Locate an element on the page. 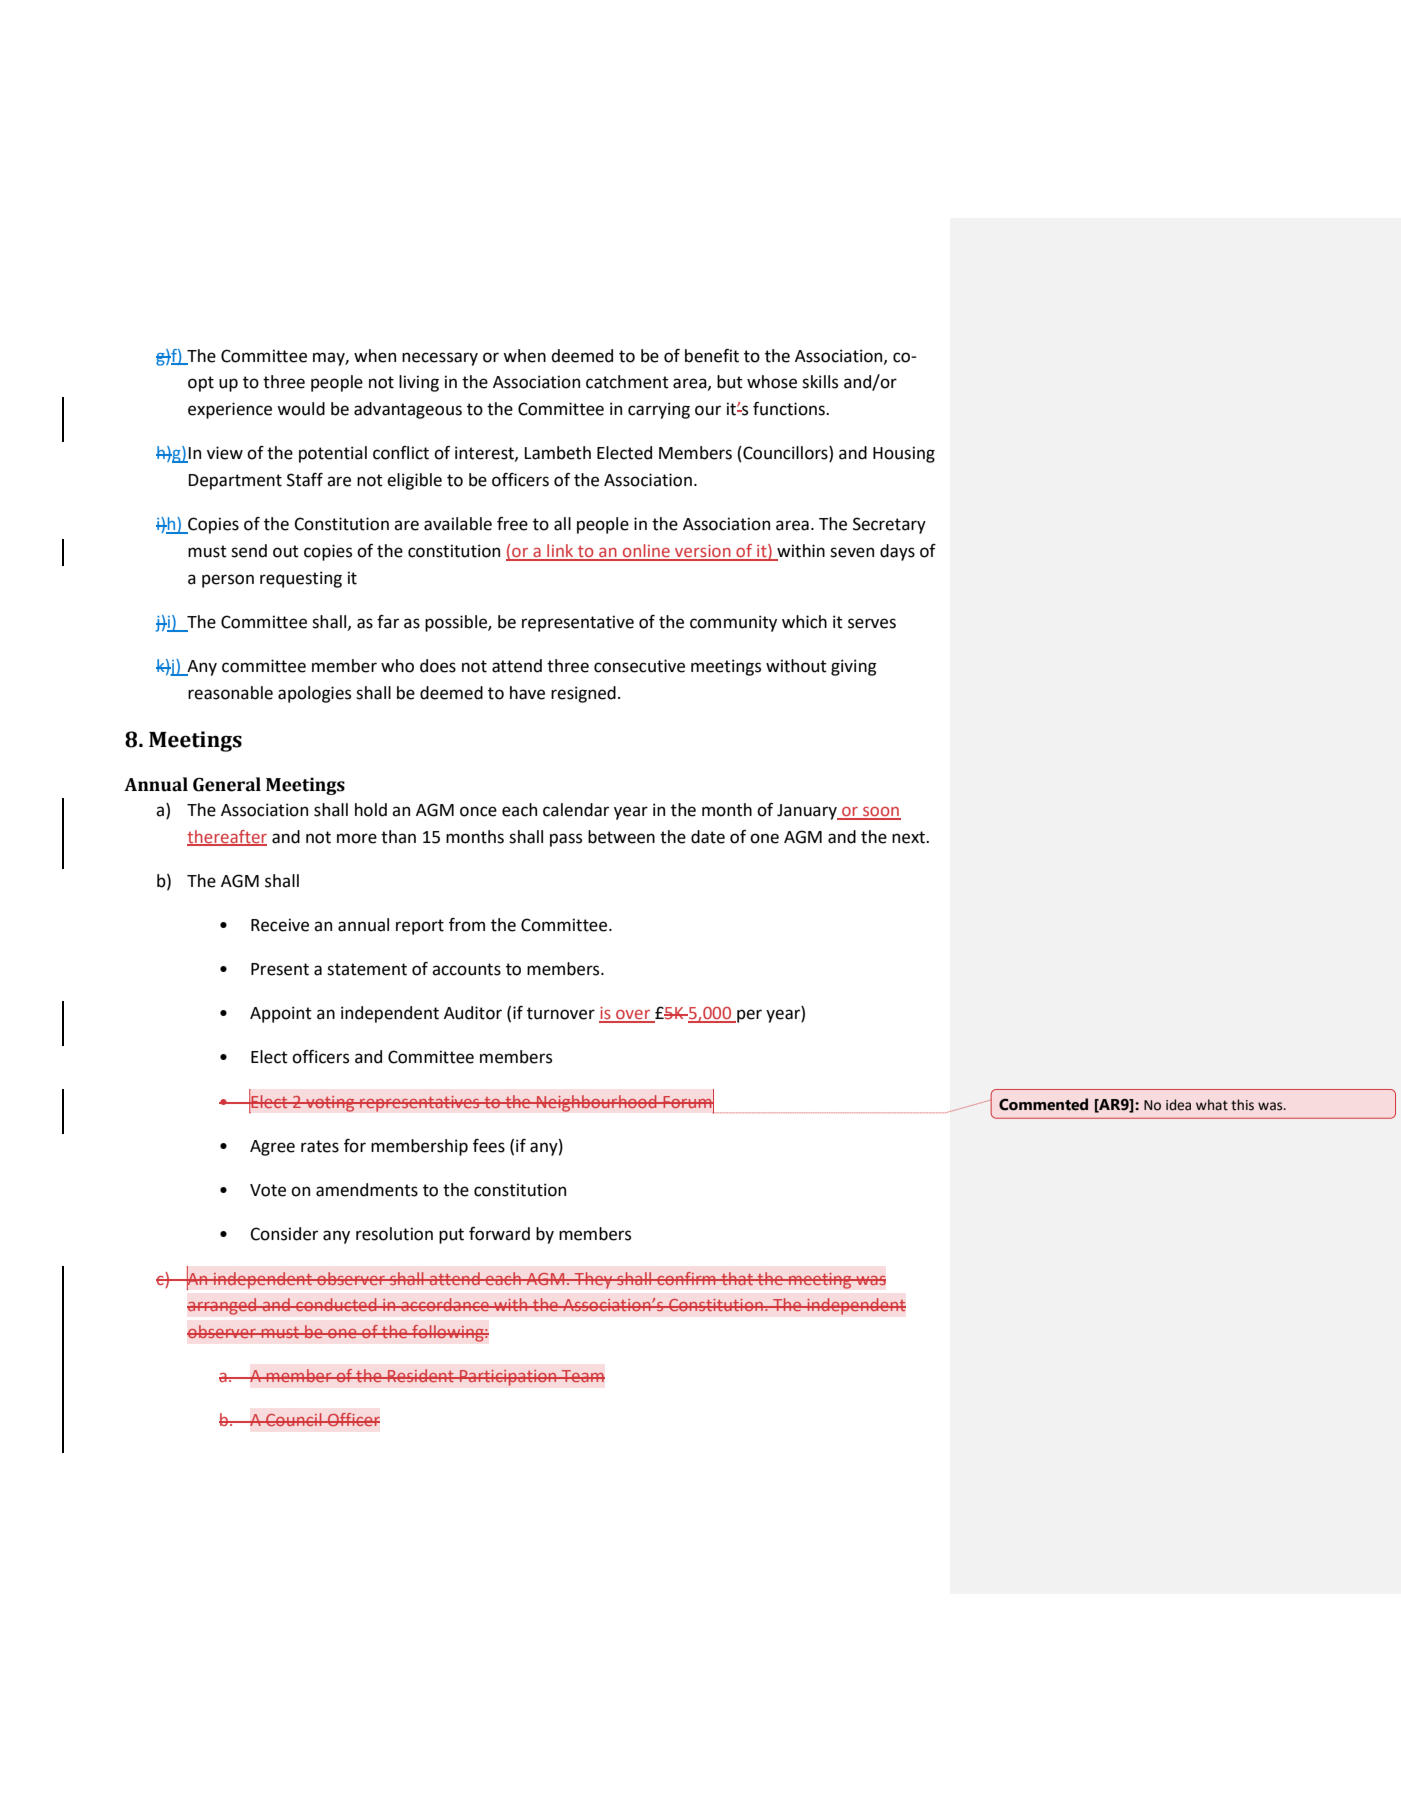 The width and height of the image is (1401, 1813). idea is located at coordinates (1178, 1105).
